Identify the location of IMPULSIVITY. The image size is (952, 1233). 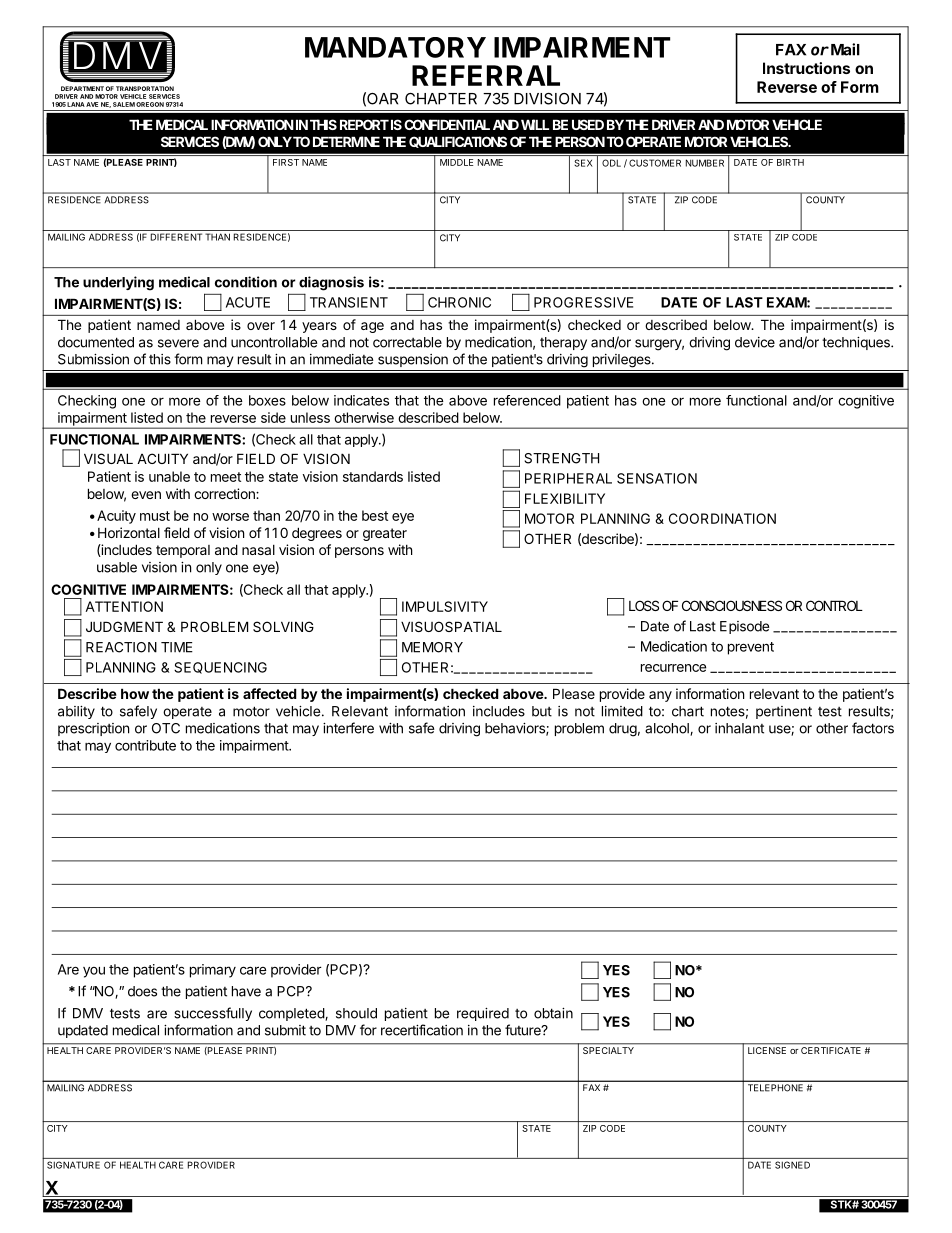
(445, 606).
